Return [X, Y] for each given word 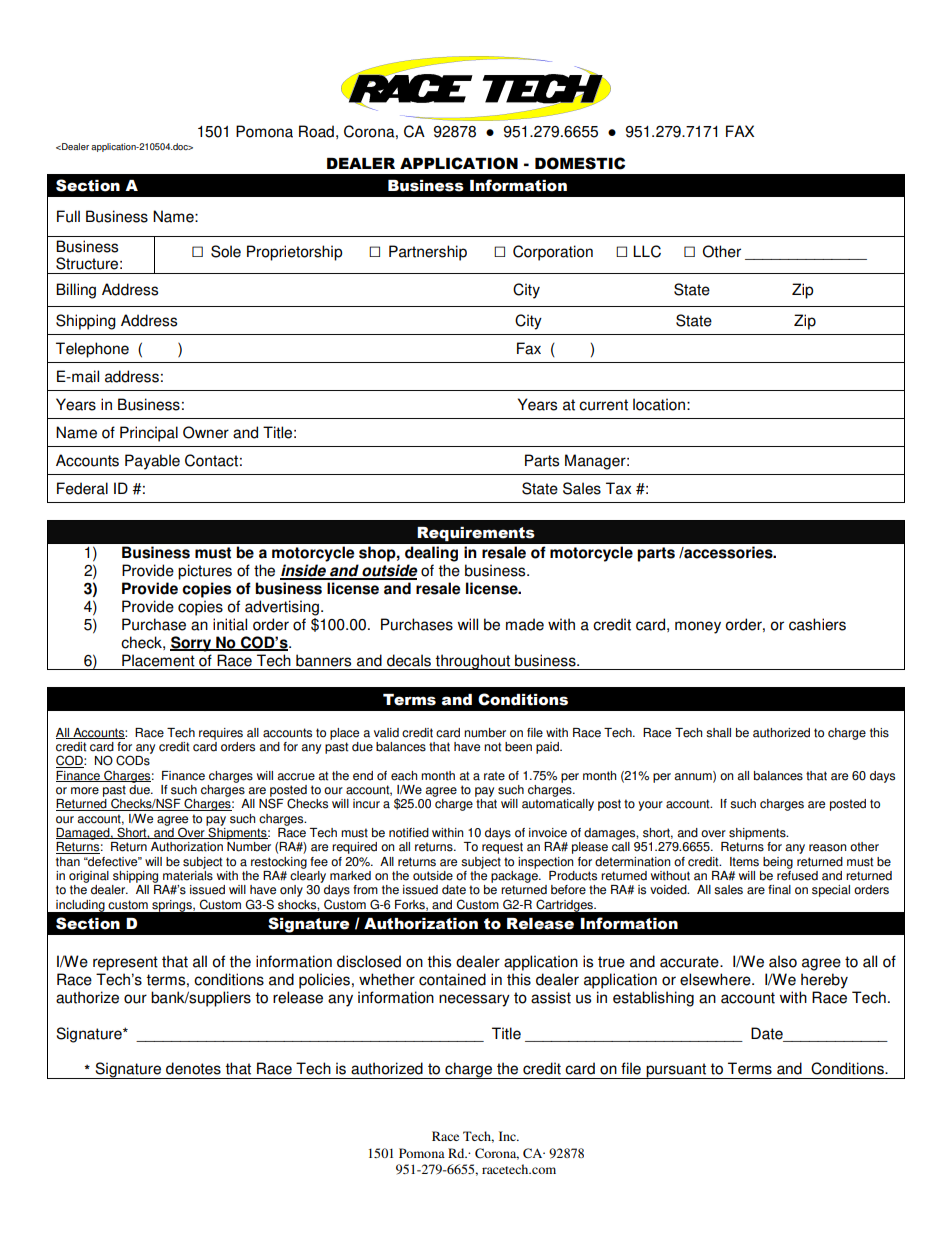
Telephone [92, 350]
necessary [474, 1000]
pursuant [676, 1071]
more [85, 791]
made [525, 624]
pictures [205, 572]
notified [409, 833]
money [698, 627]
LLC [647, 251]
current [603, 405]
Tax [618, 488]
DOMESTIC [580, 163]
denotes [193, 1068]
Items [744, 862]
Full [68, 216]
